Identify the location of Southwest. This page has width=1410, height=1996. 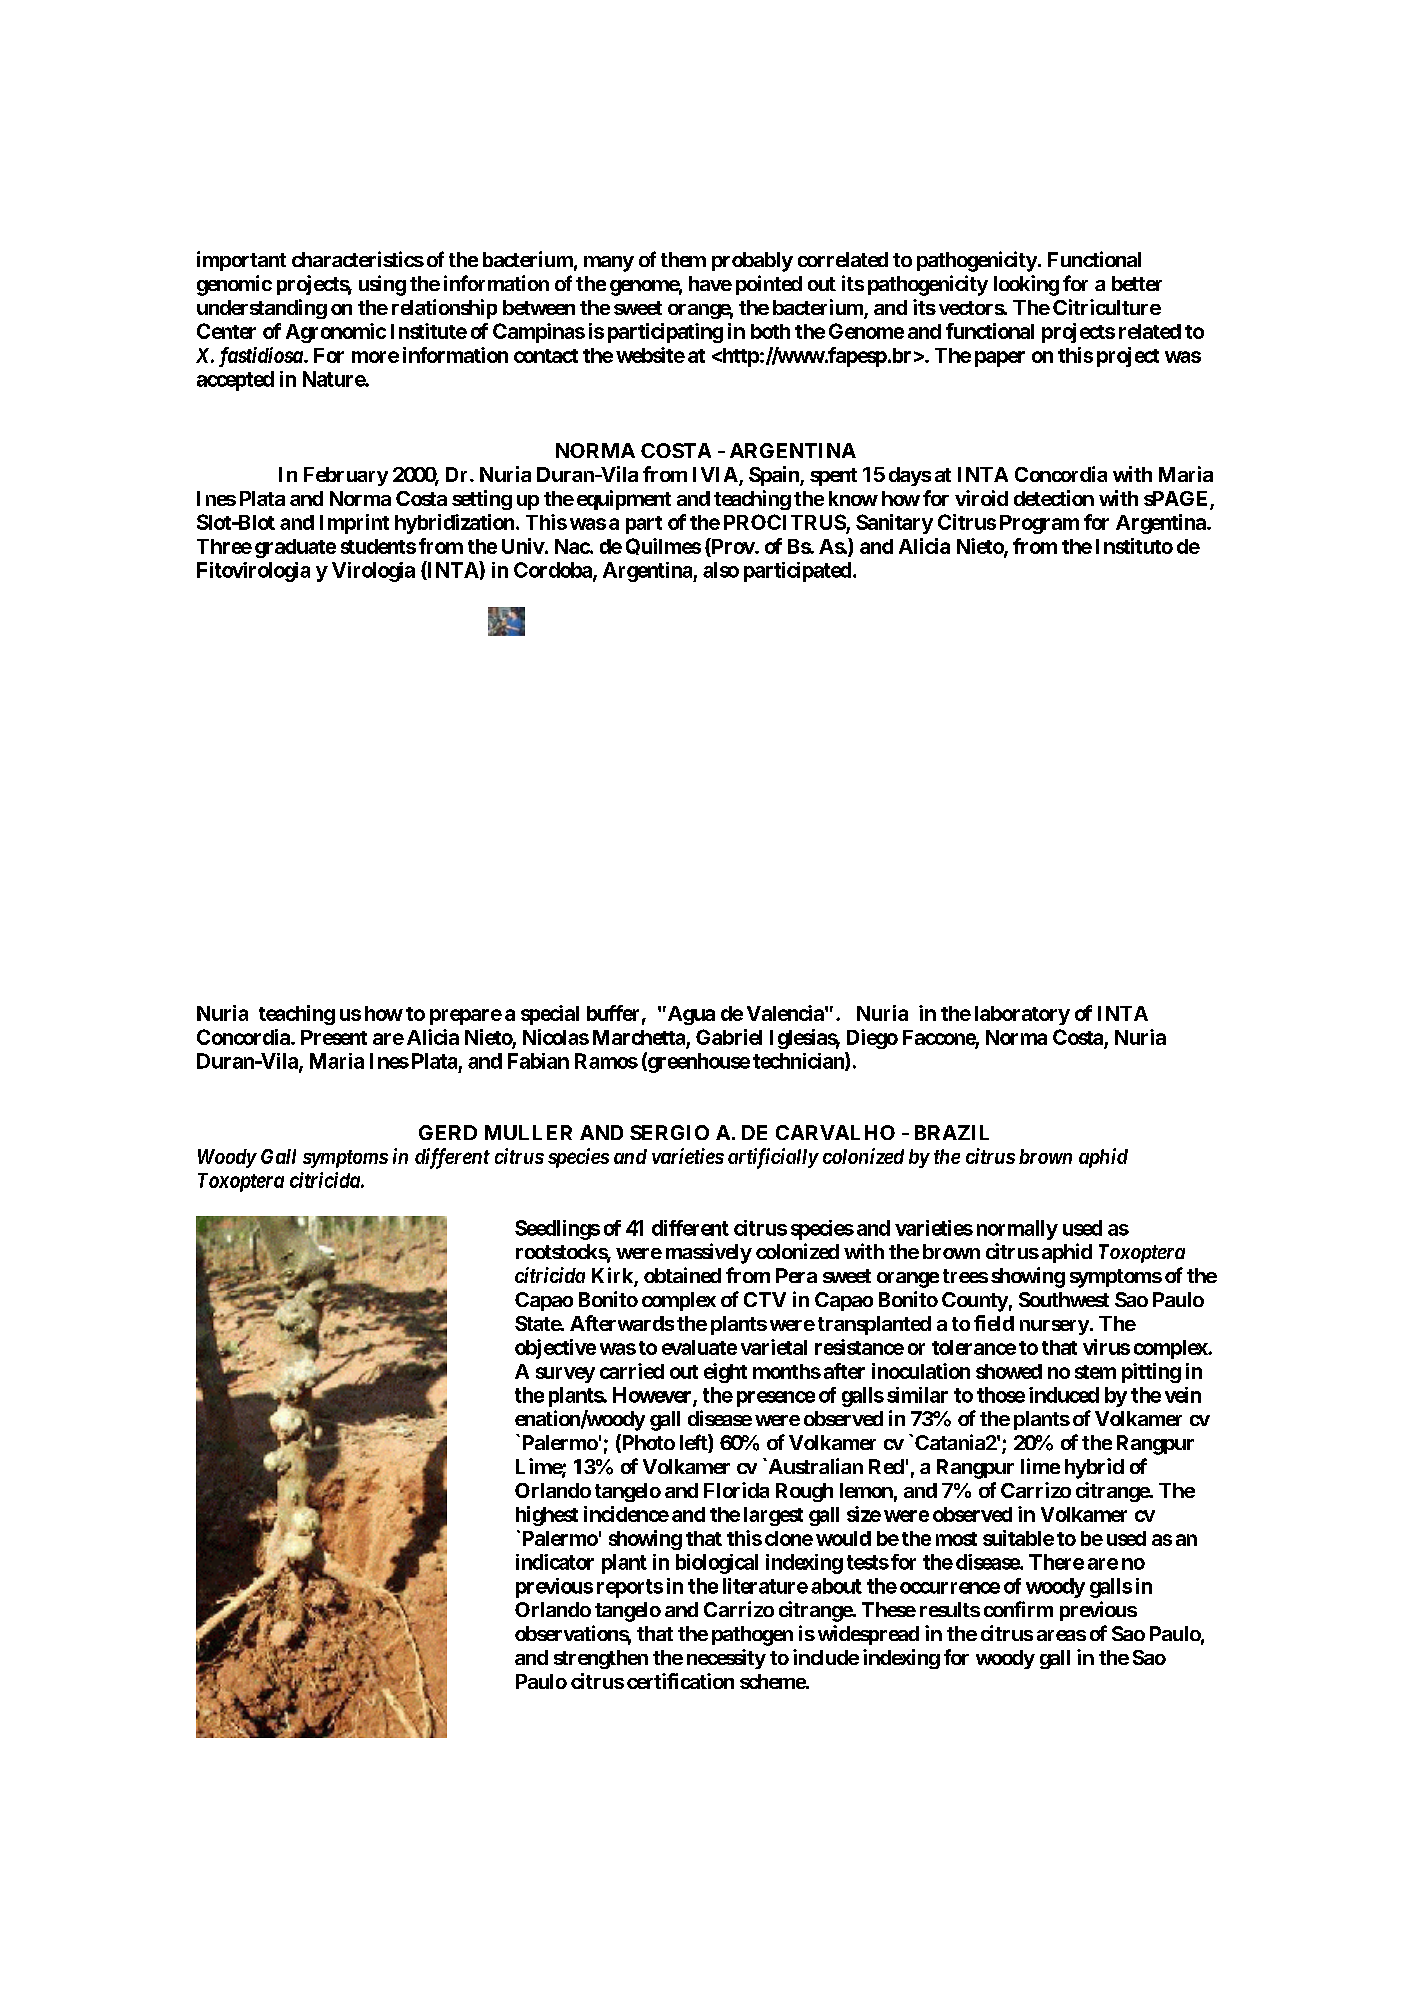
(1064, 1299).
